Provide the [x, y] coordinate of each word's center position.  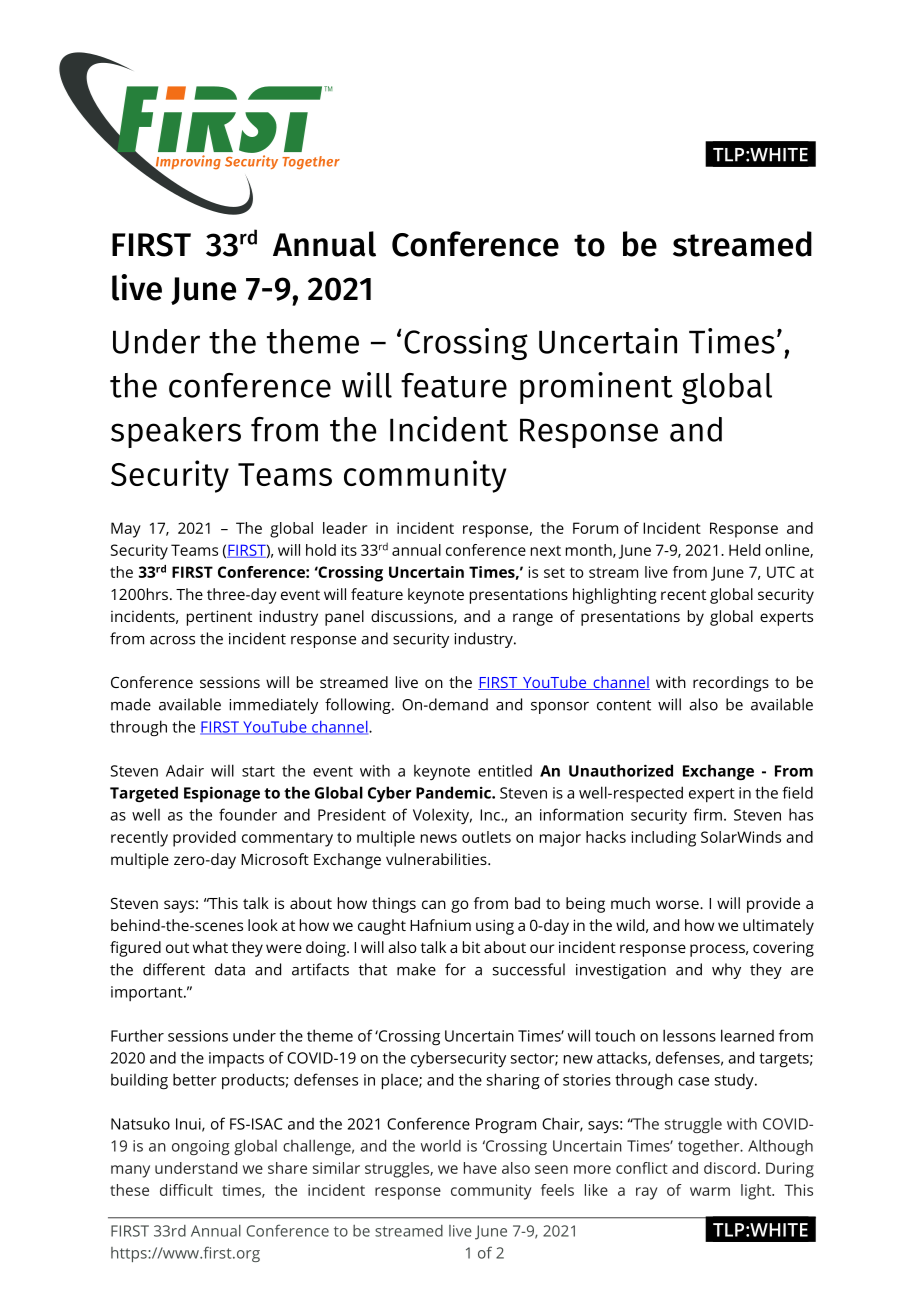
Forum [595, 528]
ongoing [201, 1147]
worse [678, 904]
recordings [731, 684]
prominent [596, 388]
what [210, 947]
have [480, 1168]
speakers [176, 432]
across [172, 640]
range [533, 619]
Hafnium [440, 925]
